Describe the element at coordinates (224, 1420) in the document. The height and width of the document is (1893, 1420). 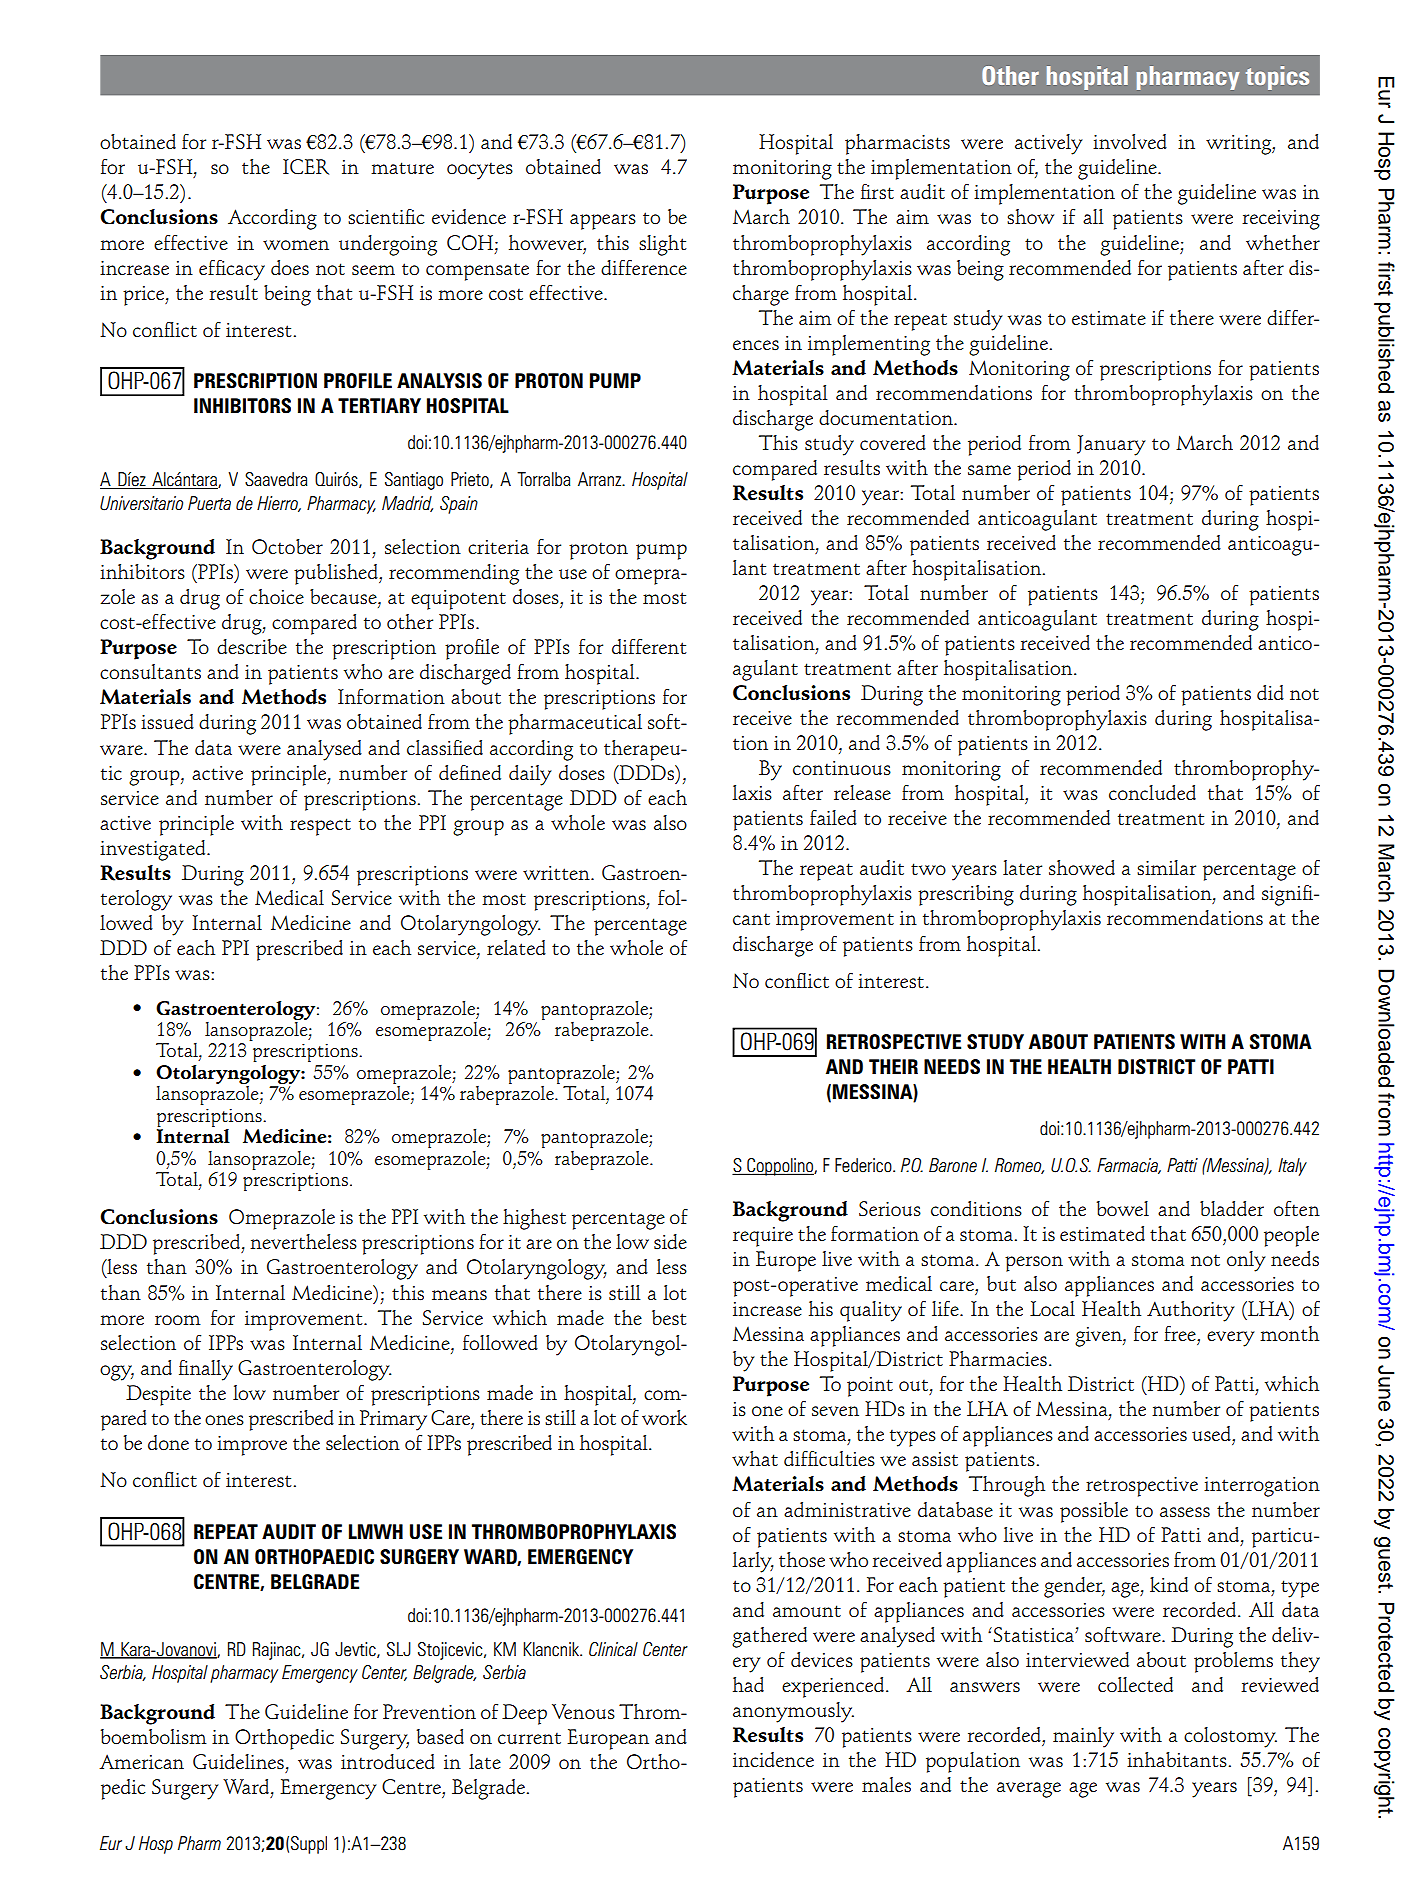
I see `ones` at that location.
